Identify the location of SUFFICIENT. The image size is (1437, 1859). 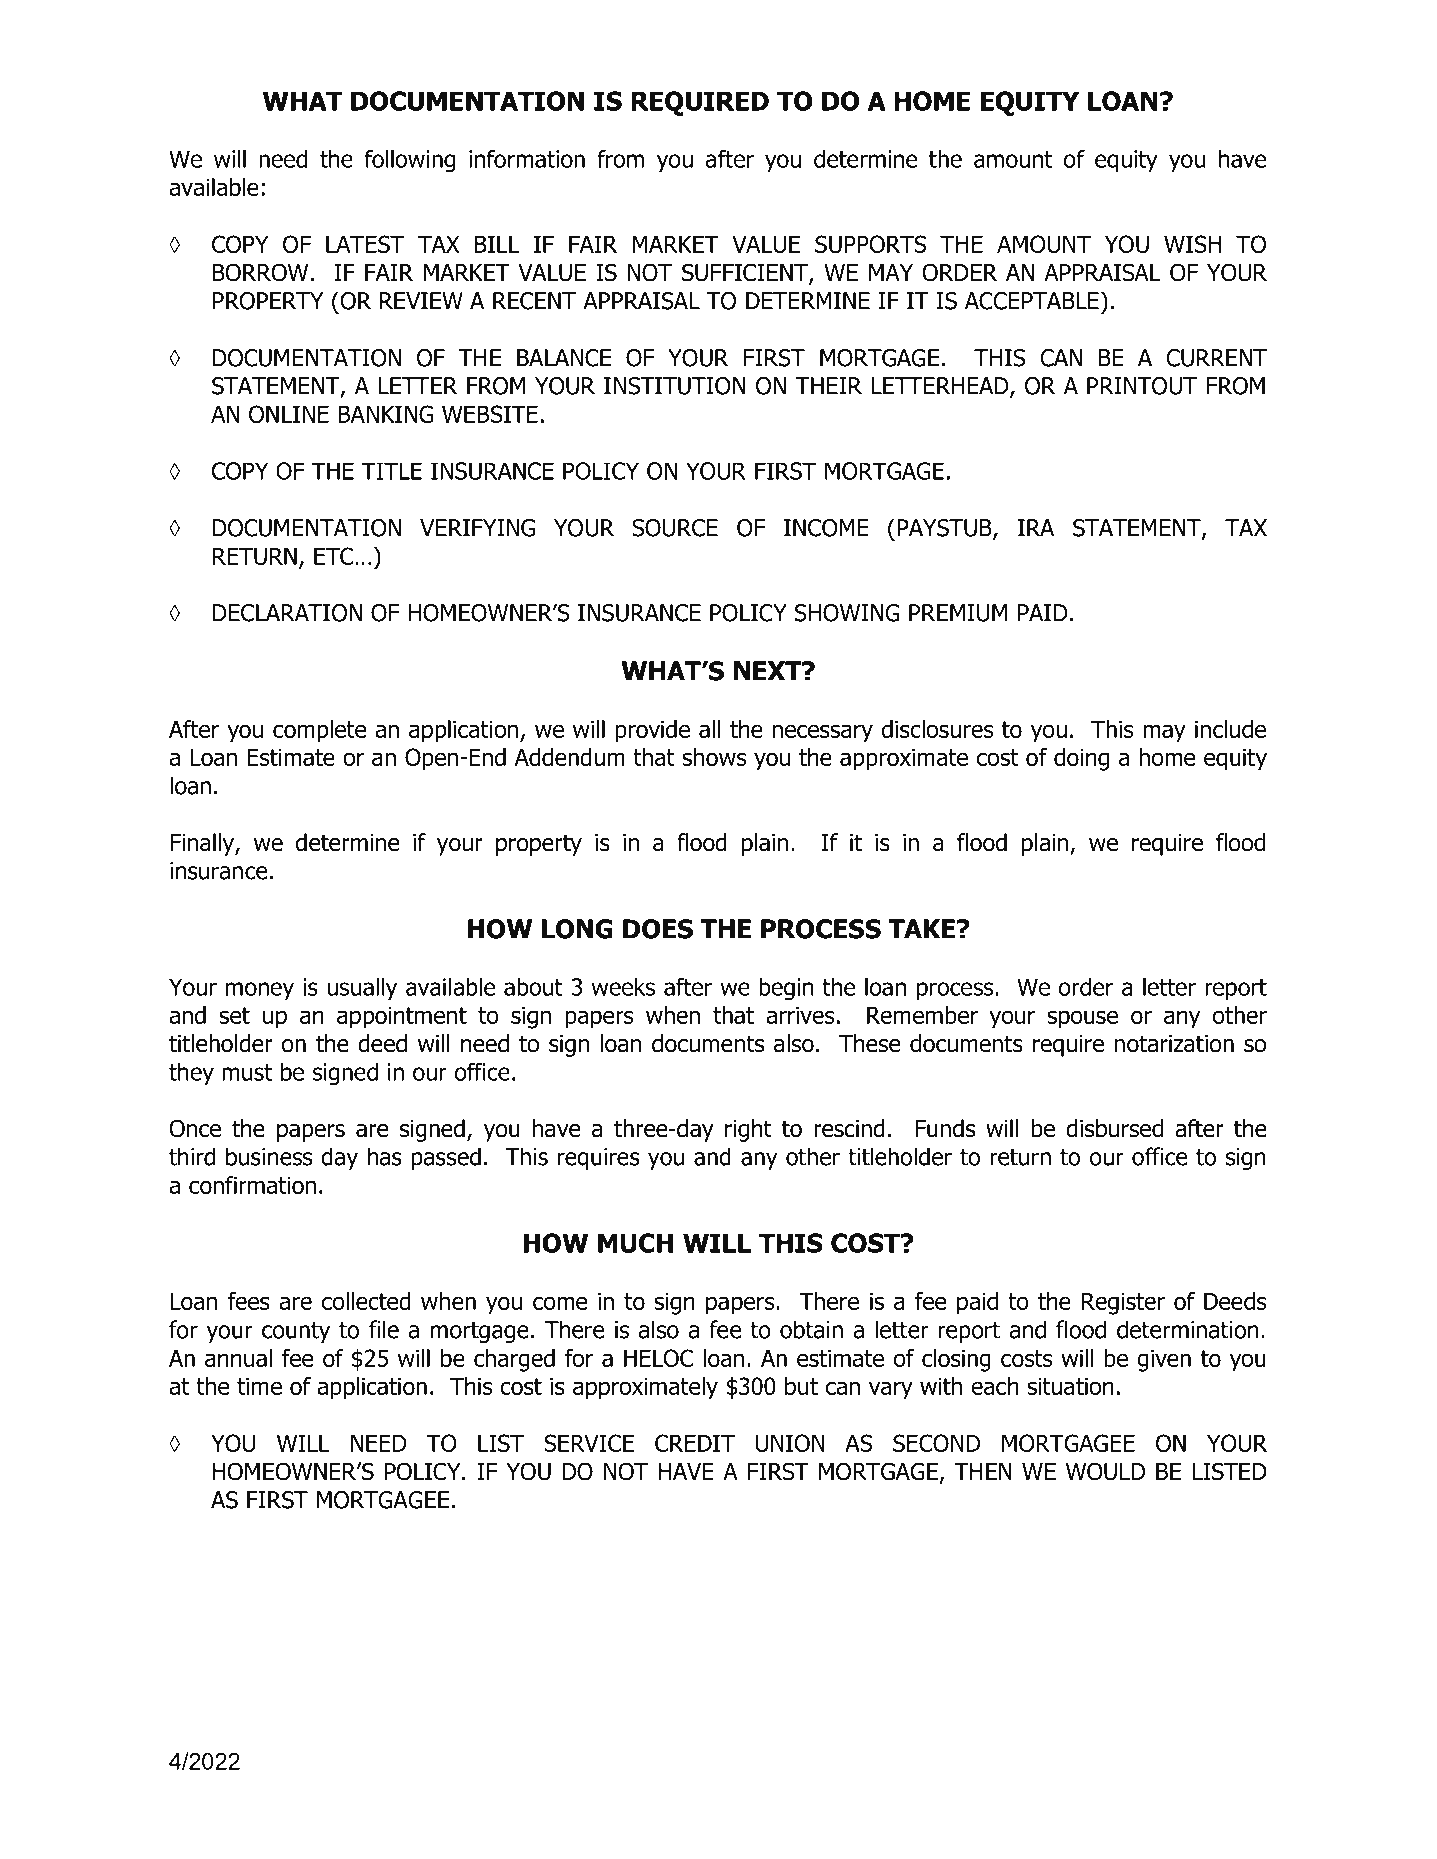
(746, 273).
